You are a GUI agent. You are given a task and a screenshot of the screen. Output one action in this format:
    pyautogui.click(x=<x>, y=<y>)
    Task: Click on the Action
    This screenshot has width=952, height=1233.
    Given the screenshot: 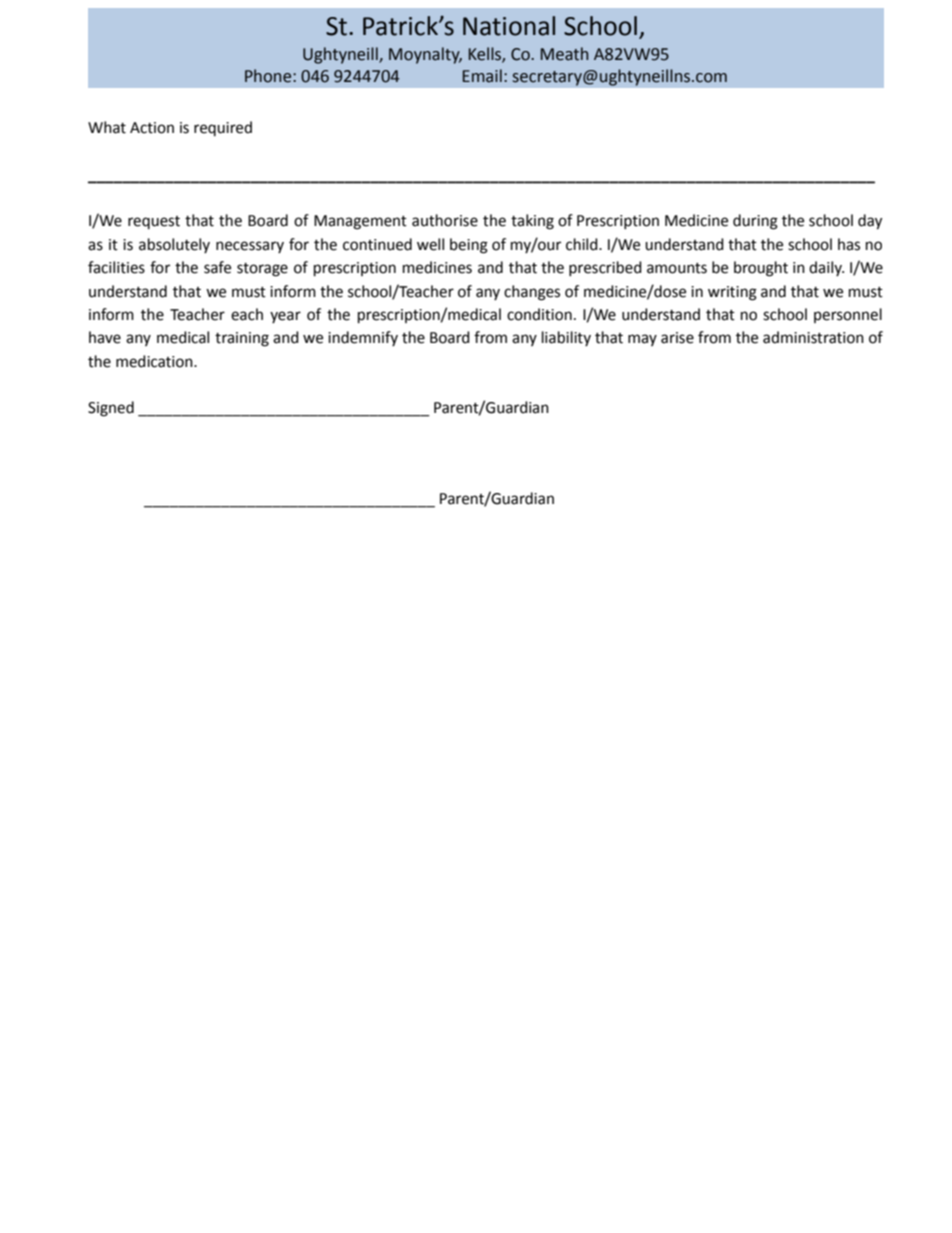 What is the action you would take?
    pyautogui.click(x=152, y=128)
